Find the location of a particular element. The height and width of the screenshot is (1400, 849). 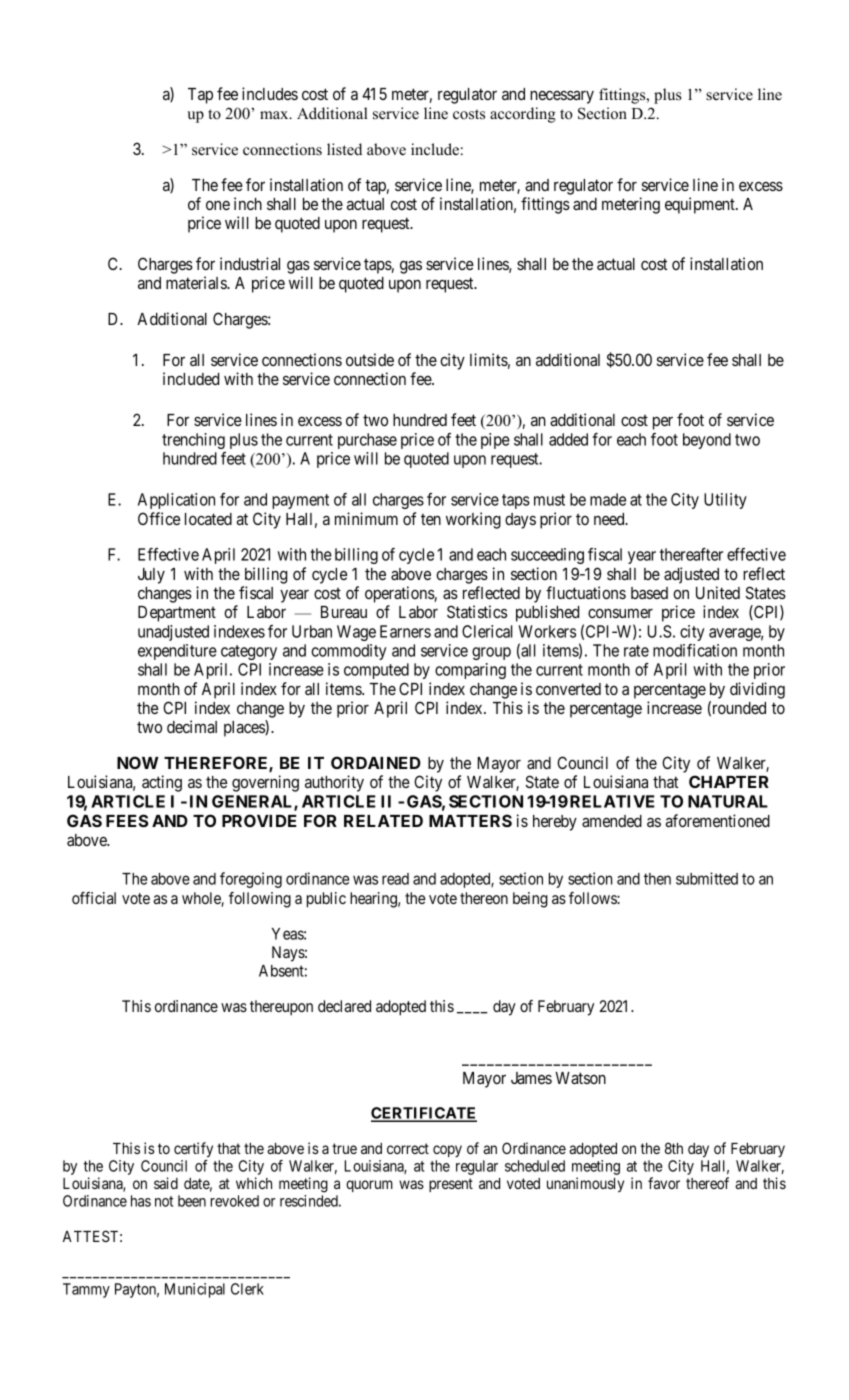

computed is located at coordinates (376, 671).
